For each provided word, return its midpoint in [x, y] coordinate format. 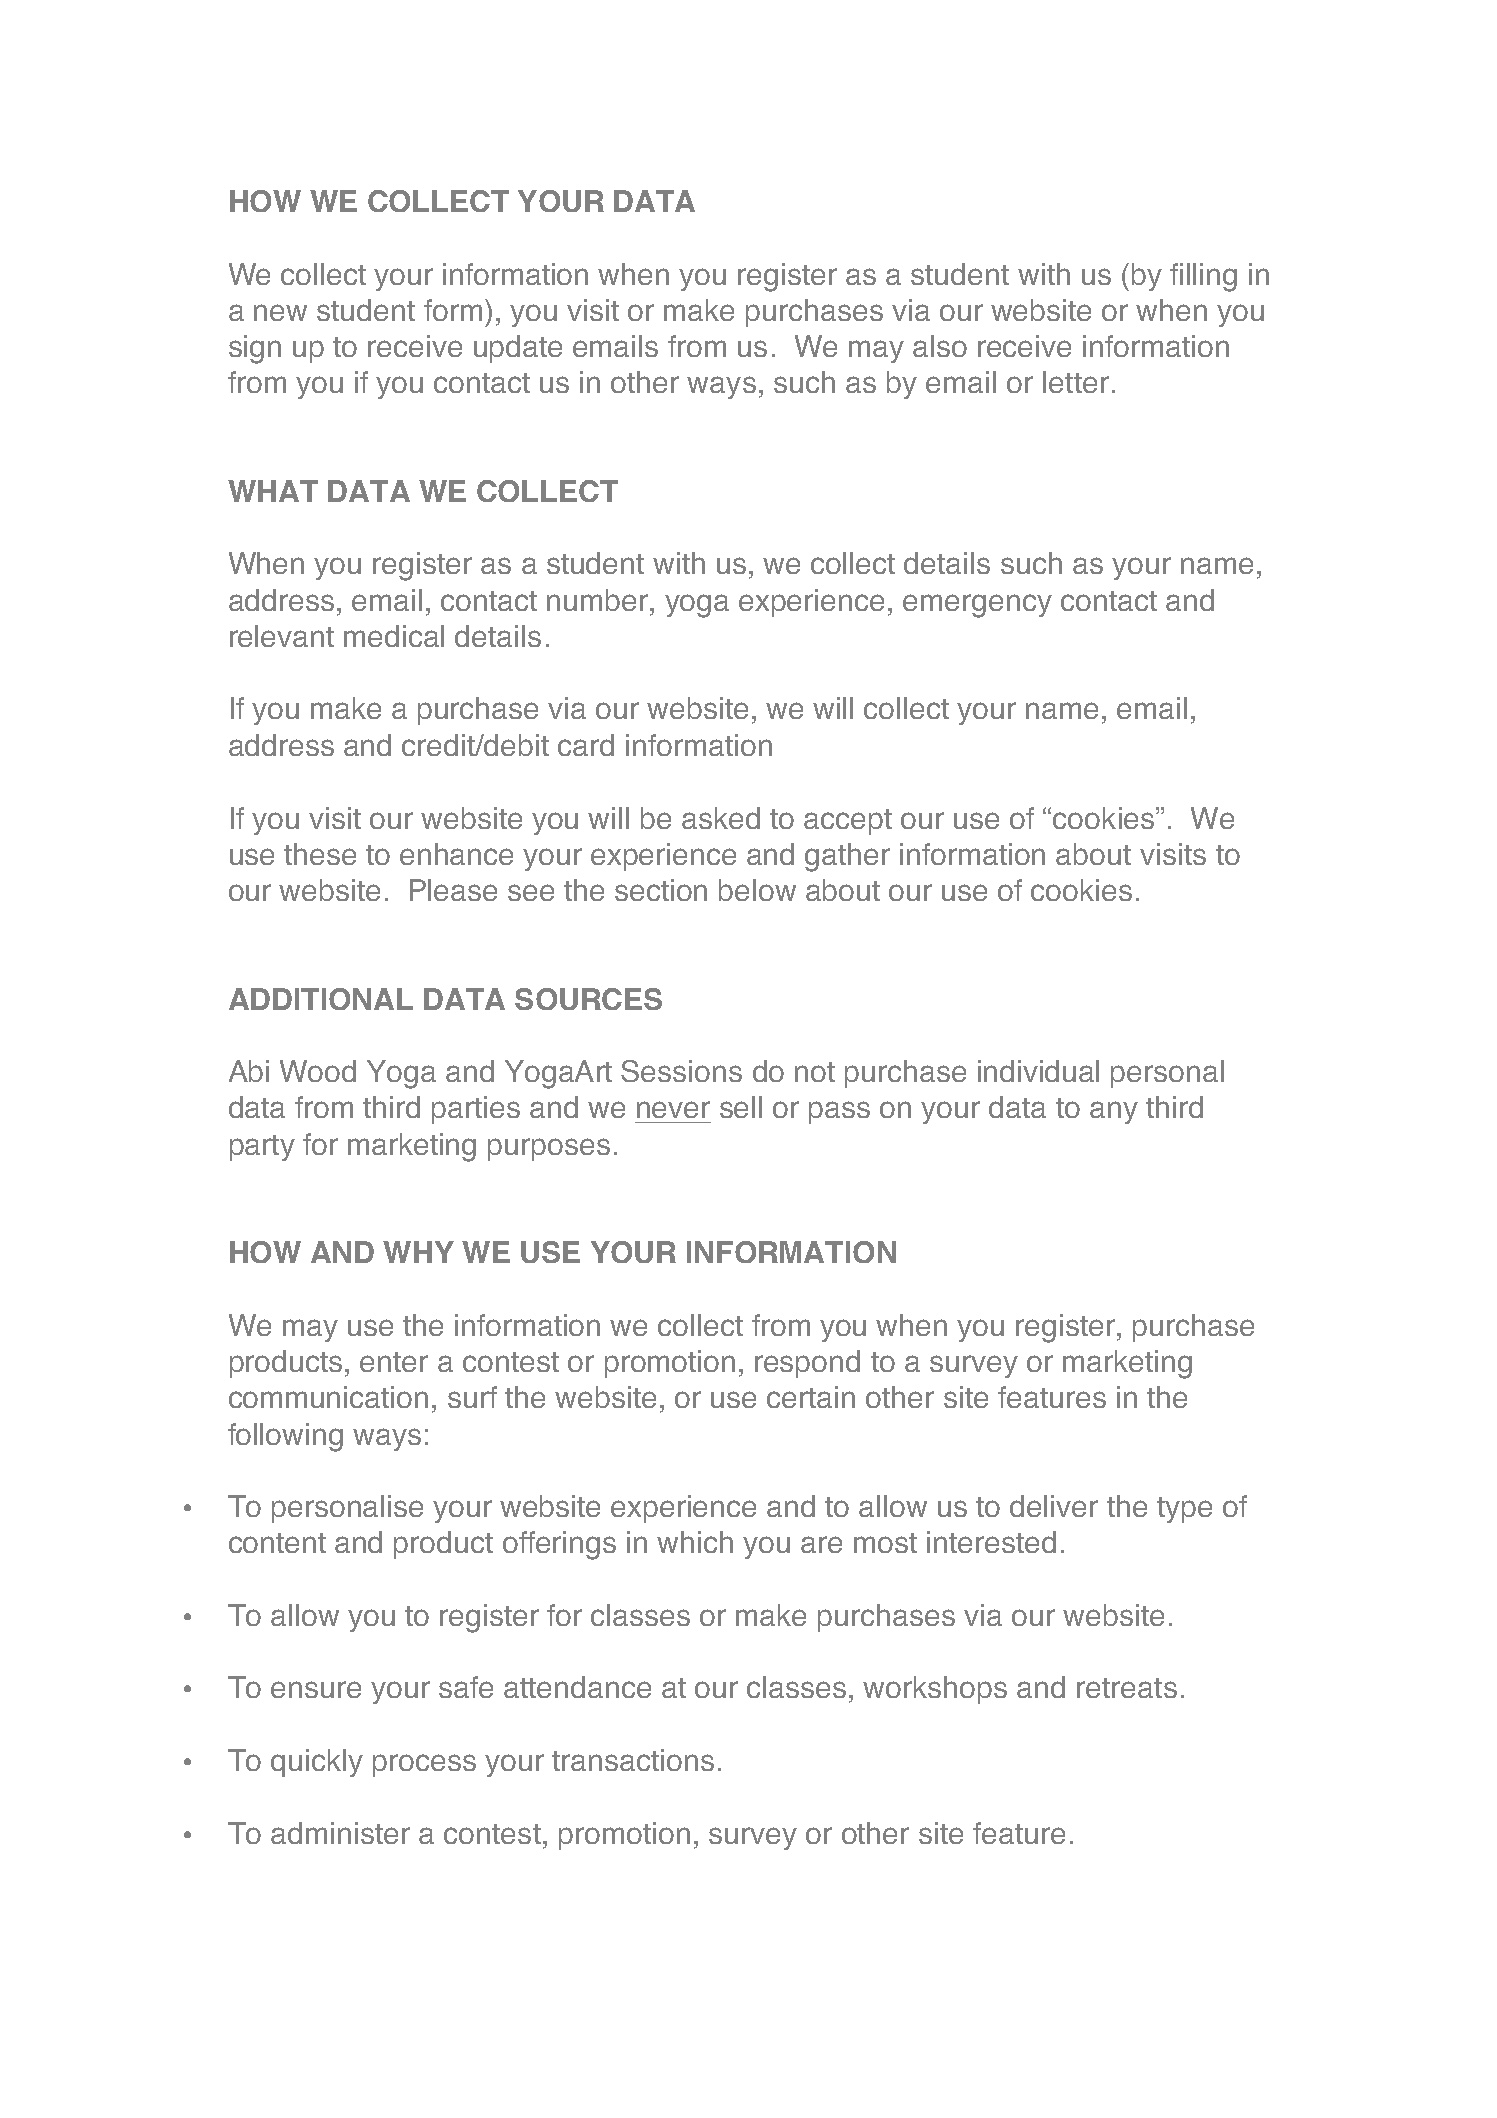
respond [807, 1364]
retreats [1127, 1688]
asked [721, 818]
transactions [633, 1760]
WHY [418, 1252]
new [280, 312]
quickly [317, 1763]
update [518, 349]
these [320, 854]
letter [1076, 382]
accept [848, 822]
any [1114, 1112]
